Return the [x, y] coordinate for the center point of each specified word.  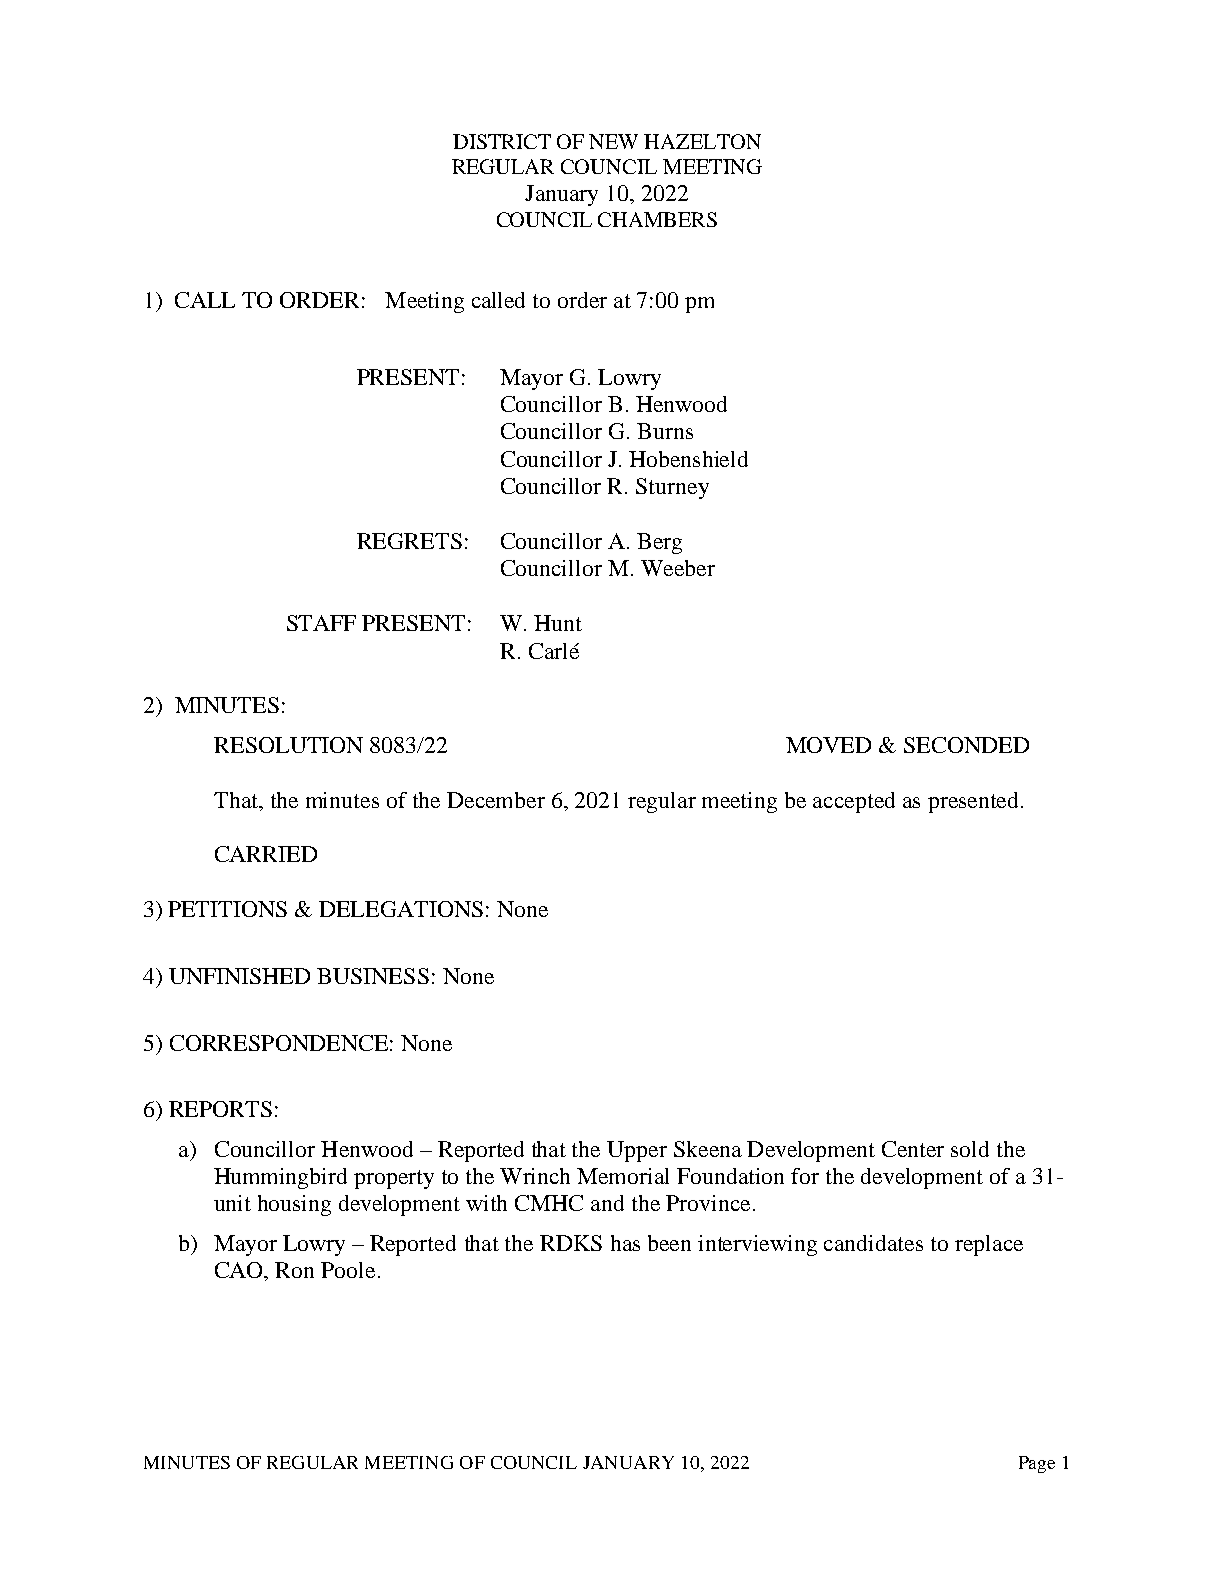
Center [913, 1149]
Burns [665, 431]
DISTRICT [502, 141]
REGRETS [409, 541]
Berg [659, 543]
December [496, 800]
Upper [637, 1151]
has [625, 1243]
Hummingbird [280, 1178]
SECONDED [966, 745]
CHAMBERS [657, 219]
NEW [613, 141]
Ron [294, 1270]
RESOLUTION [288, 745]
